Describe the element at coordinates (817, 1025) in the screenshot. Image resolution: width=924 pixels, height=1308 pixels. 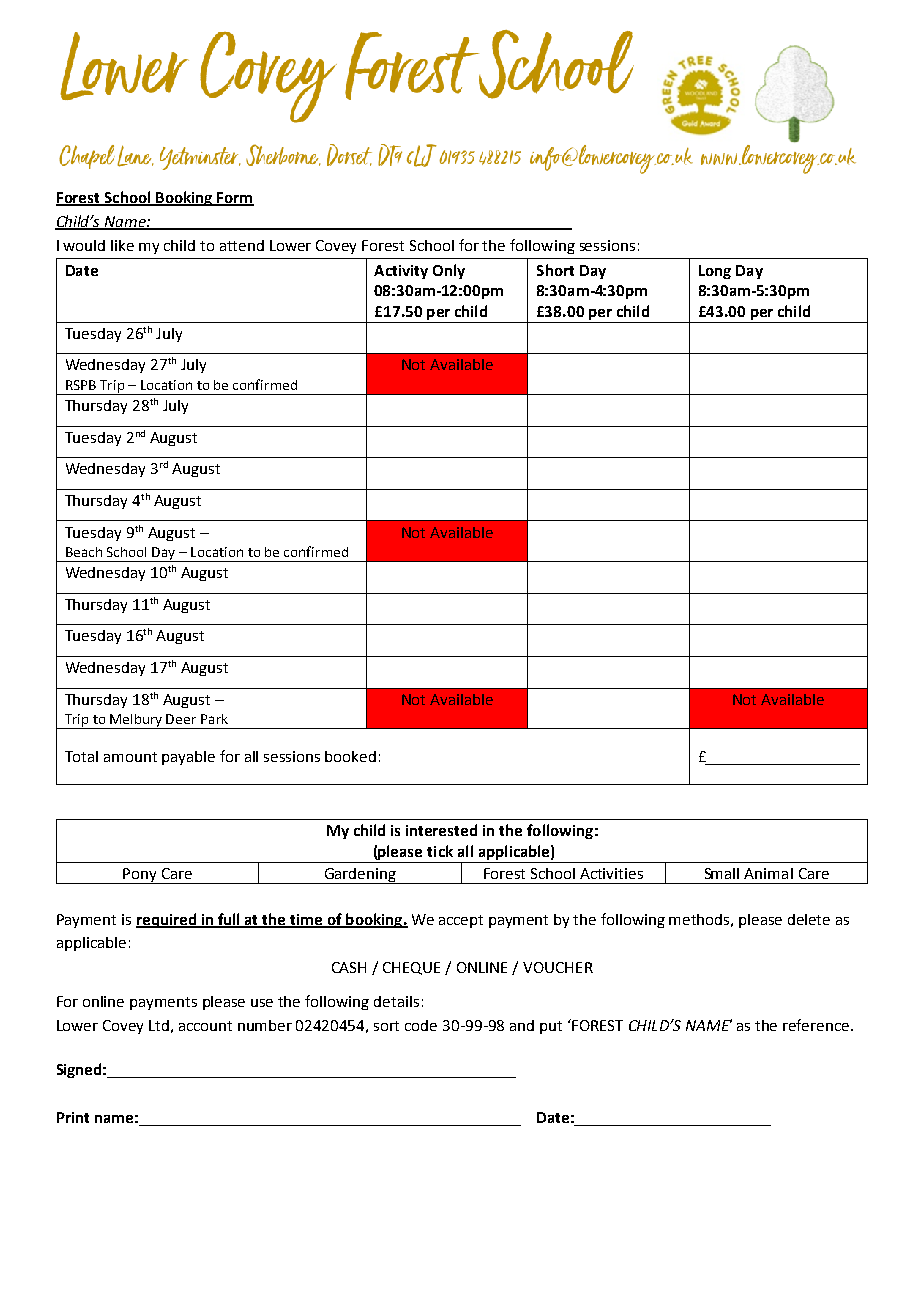
I see `reference` at that location.
